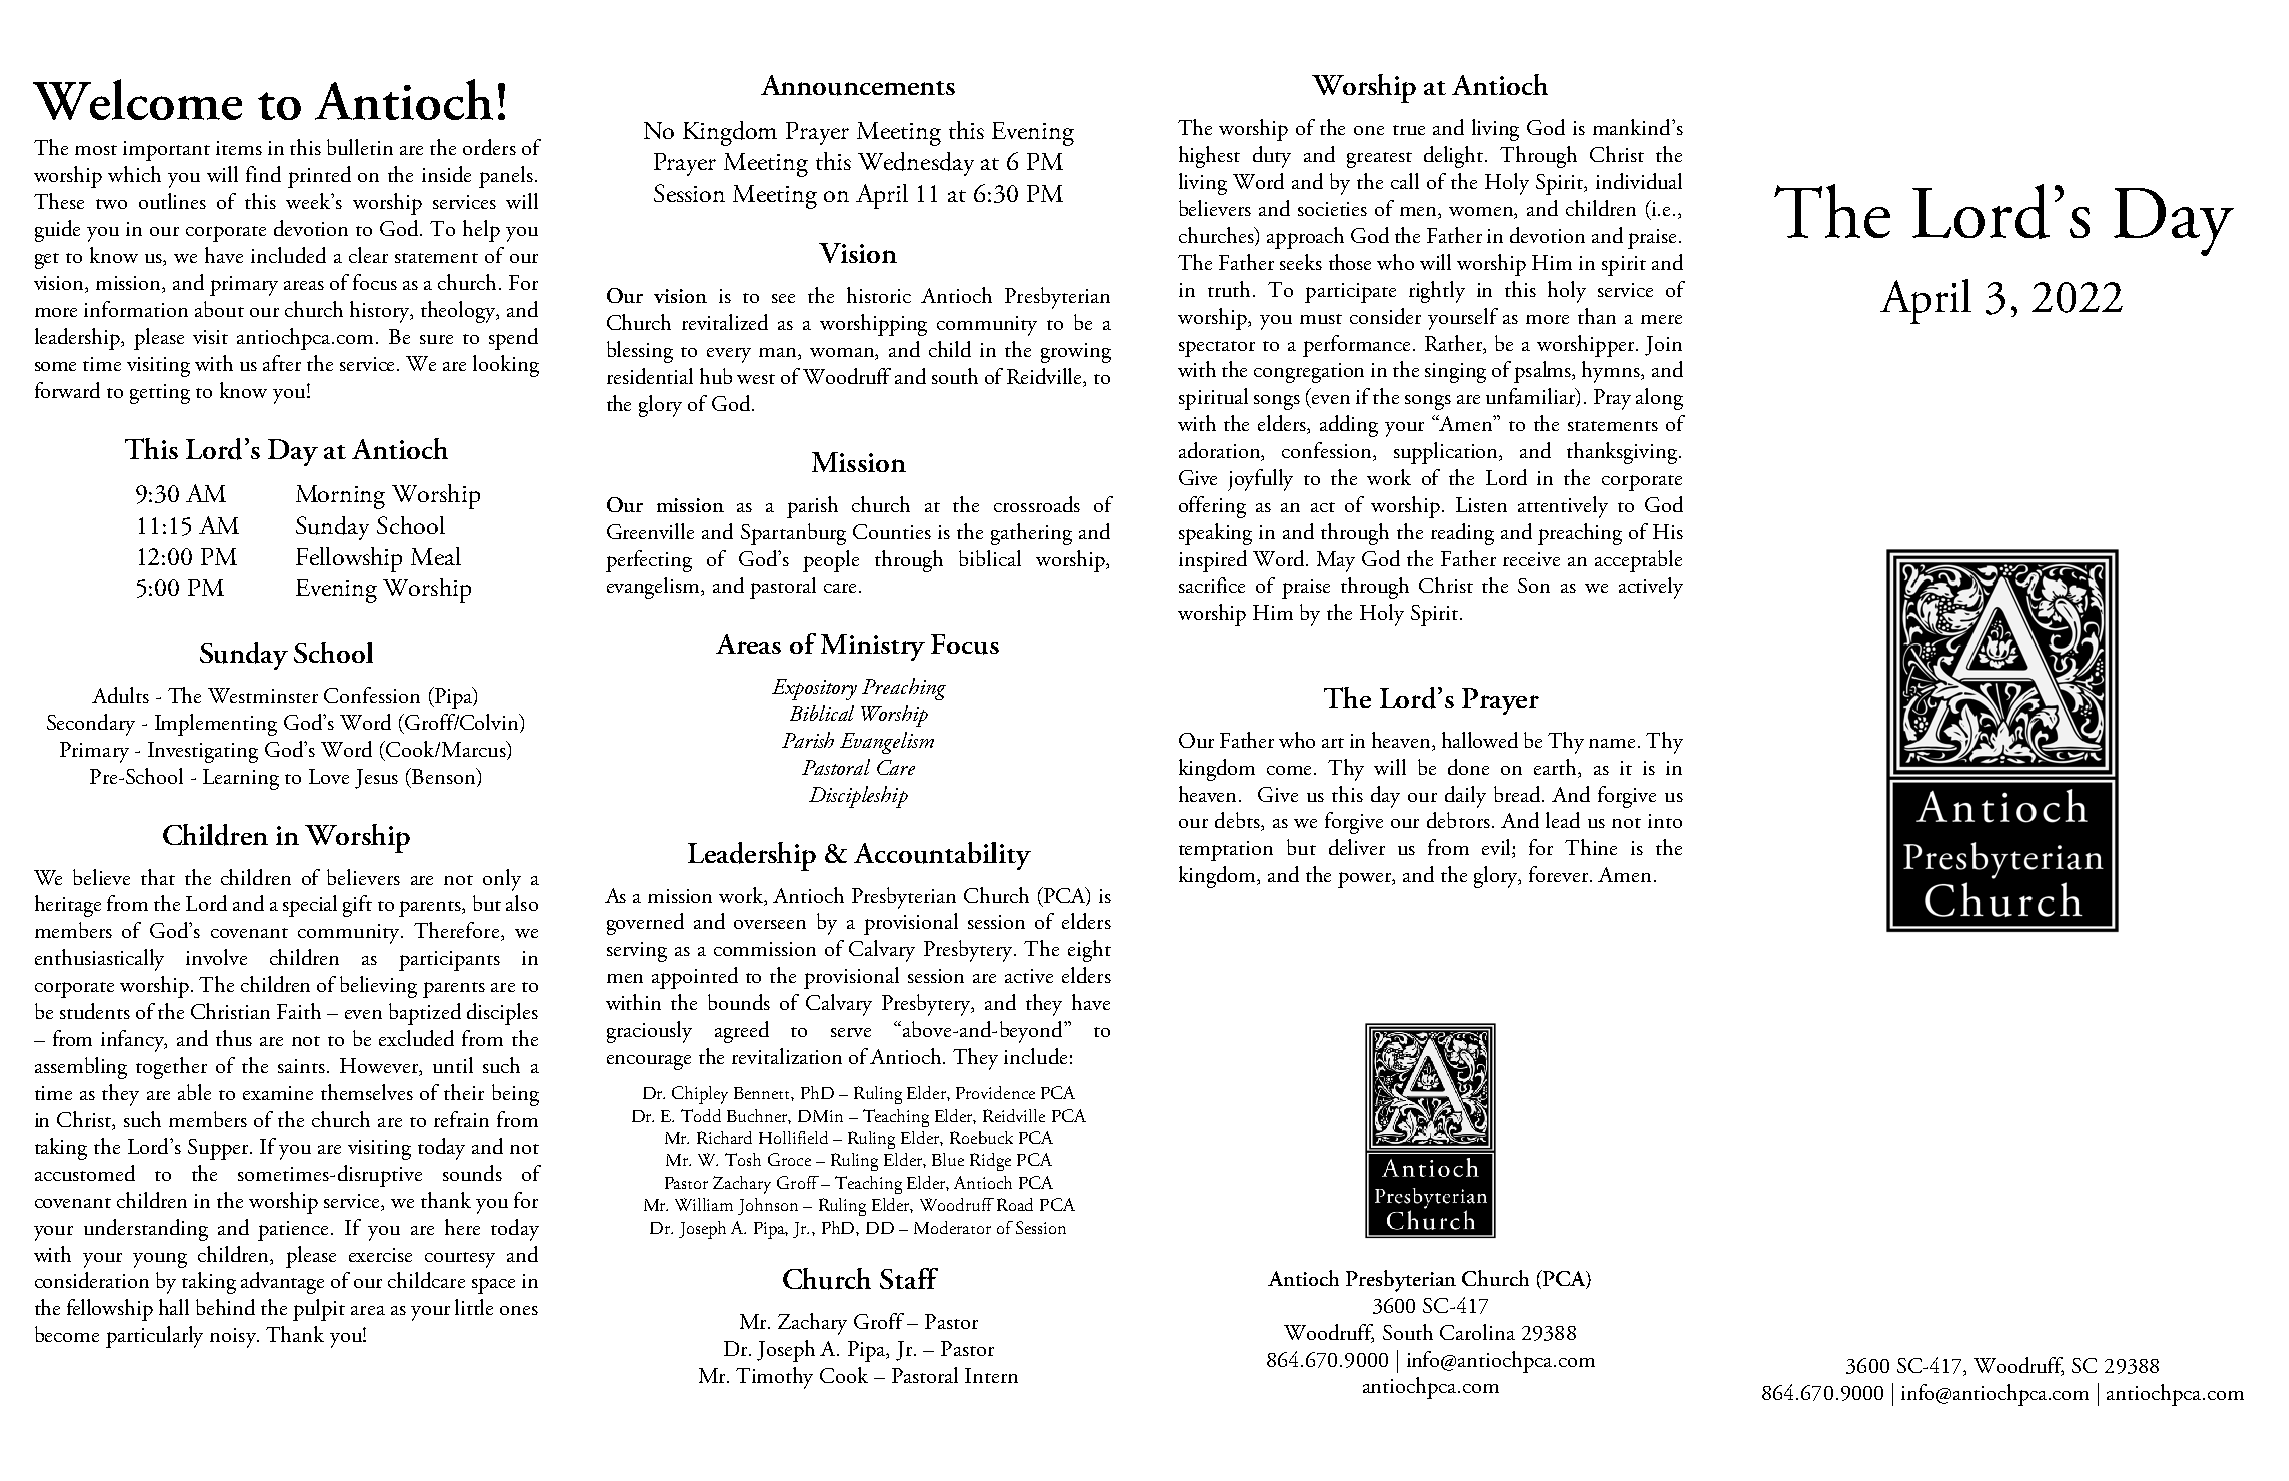 This screenshot has width=2289, height=1481. I want to click on noisy, so click(234, 1338).
